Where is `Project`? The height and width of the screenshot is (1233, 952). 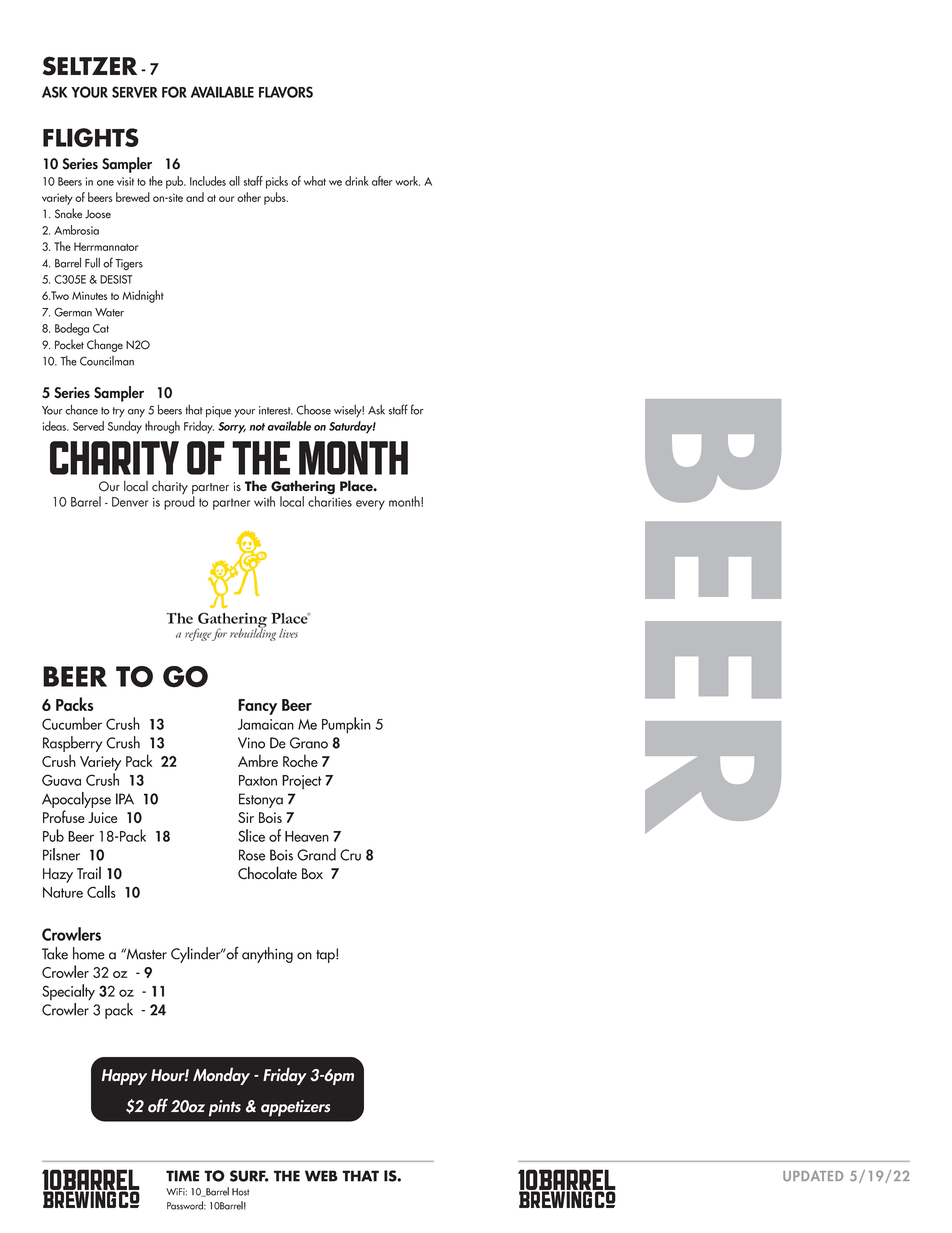
Project is located at coordinates (302, 782).
